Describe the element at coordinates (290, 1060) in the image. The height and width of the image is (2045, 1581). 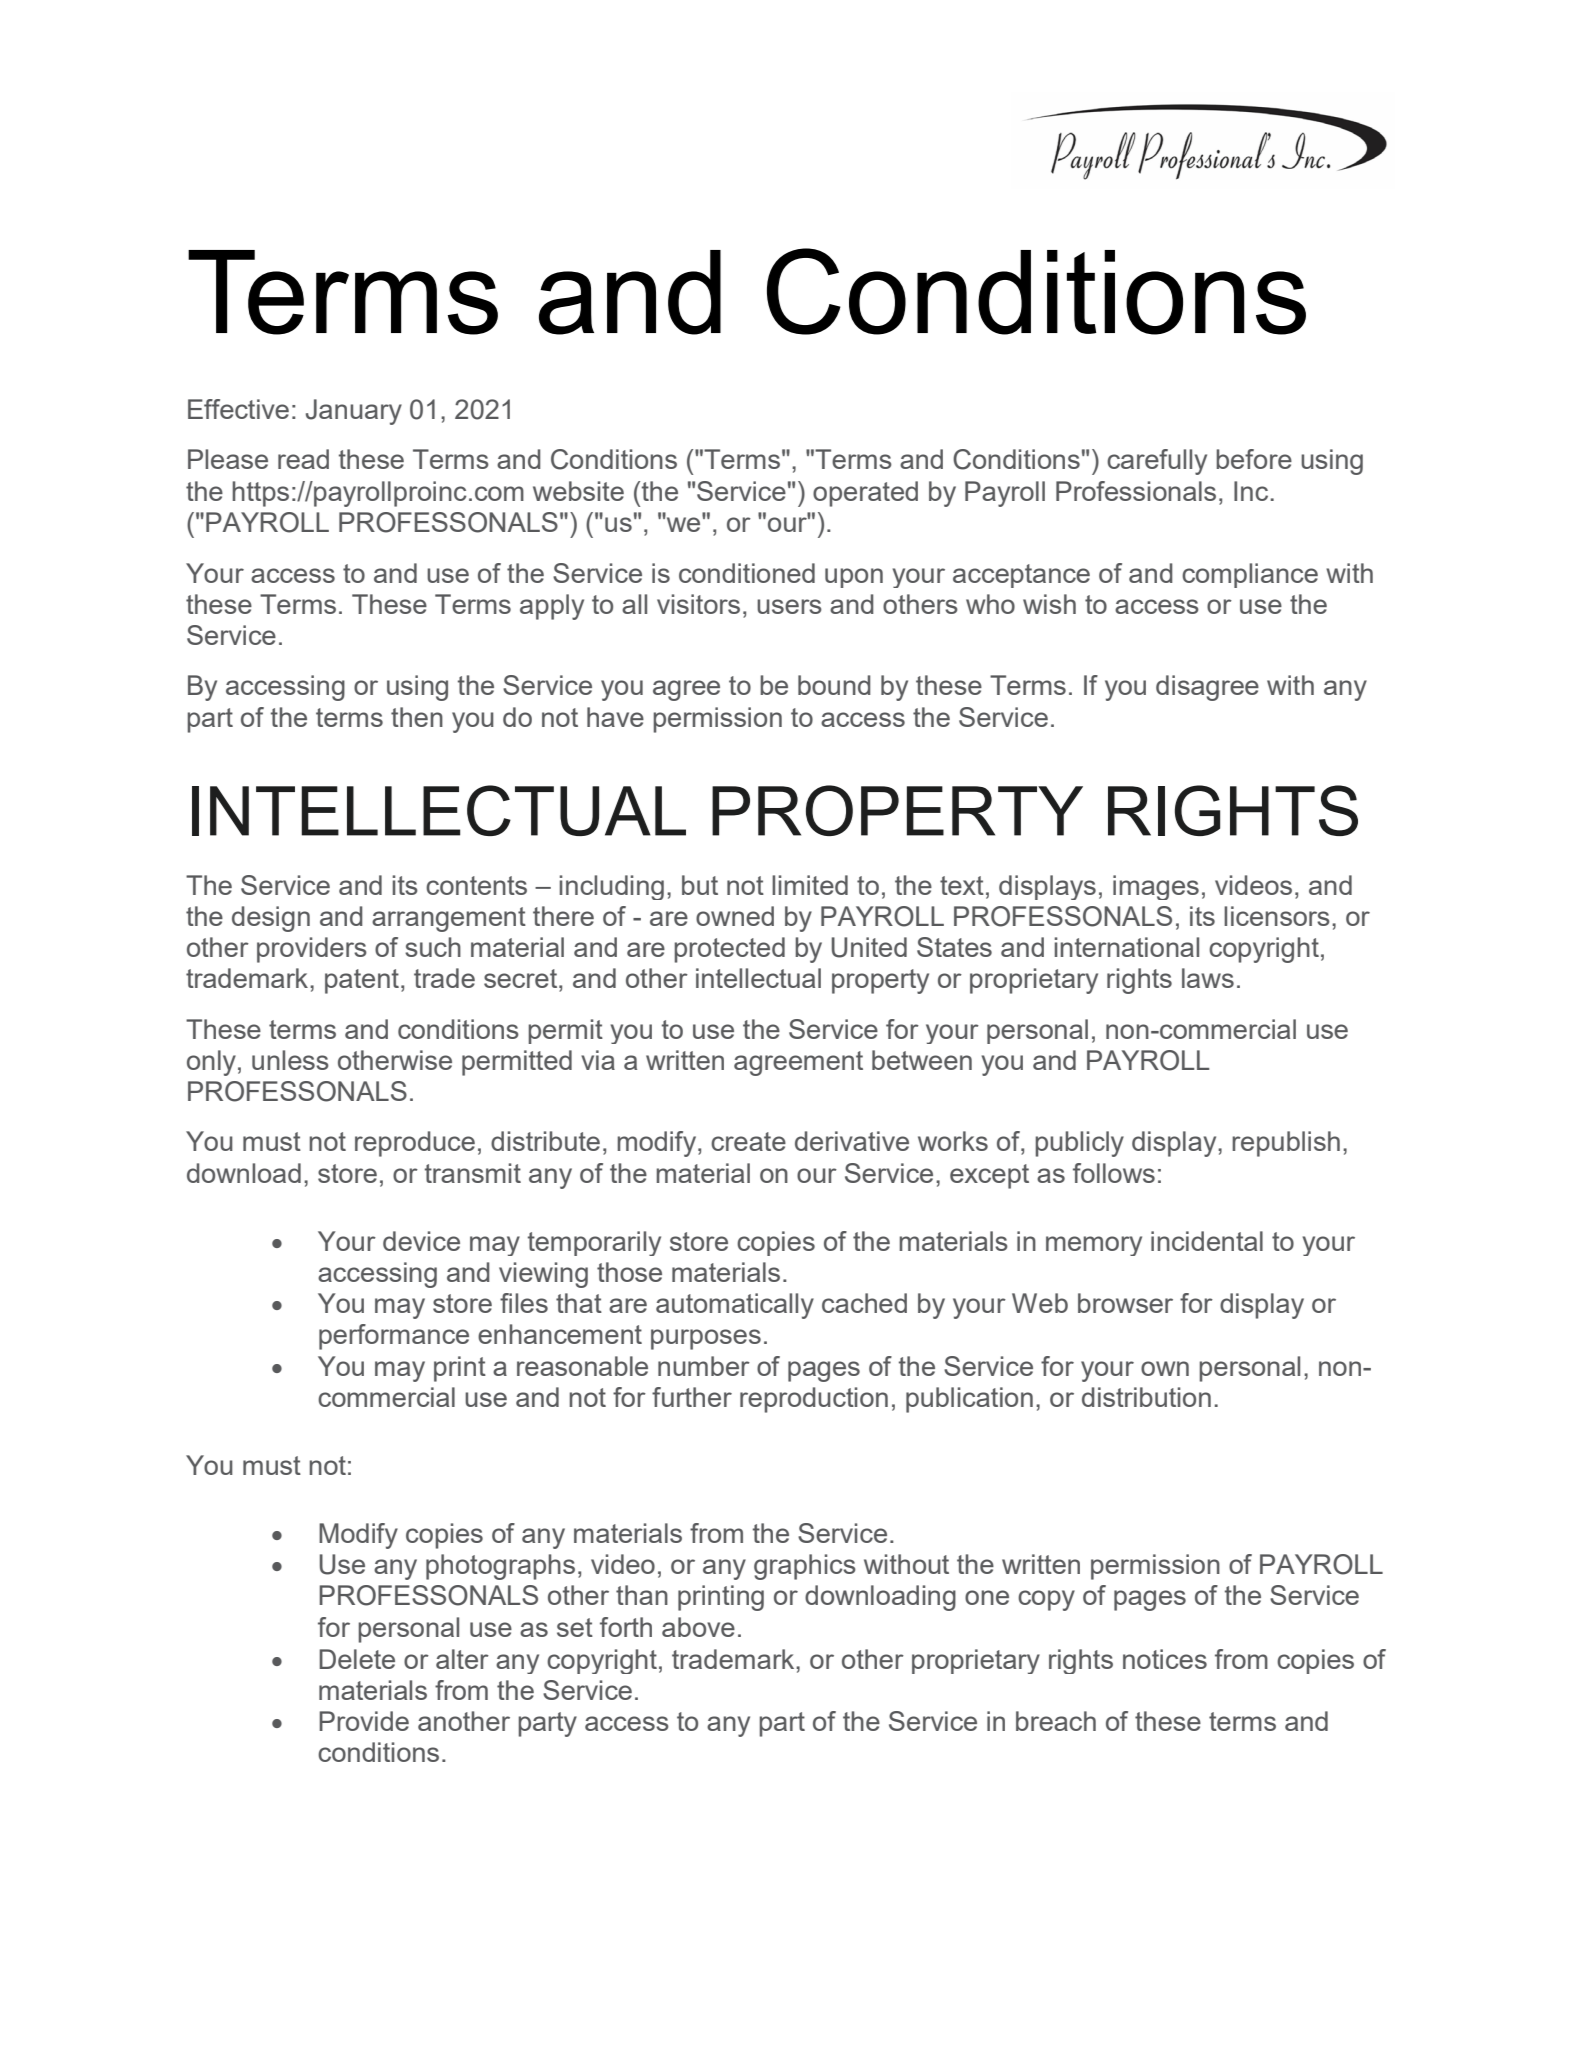
I see `unless` at that location.
